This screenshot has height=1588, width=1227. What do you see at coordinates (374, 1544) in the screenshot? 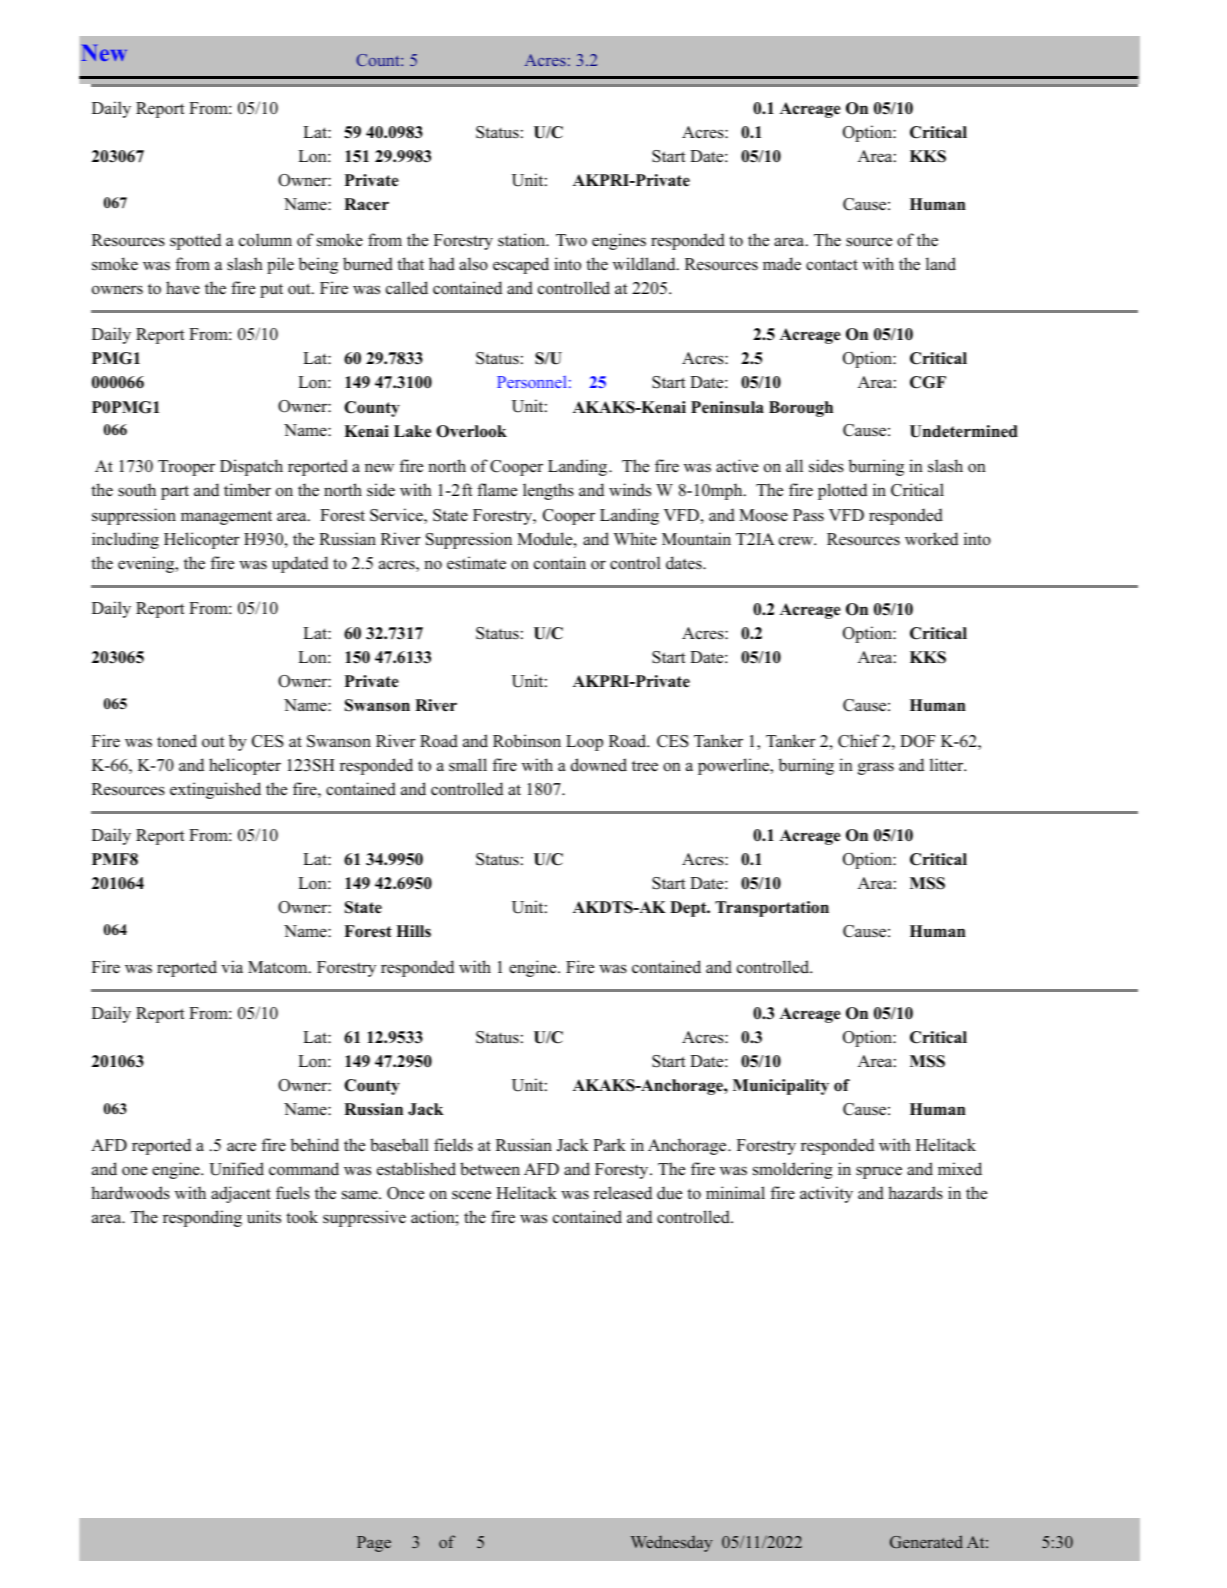
I see `Page` at bounding box center [374, 1544].
